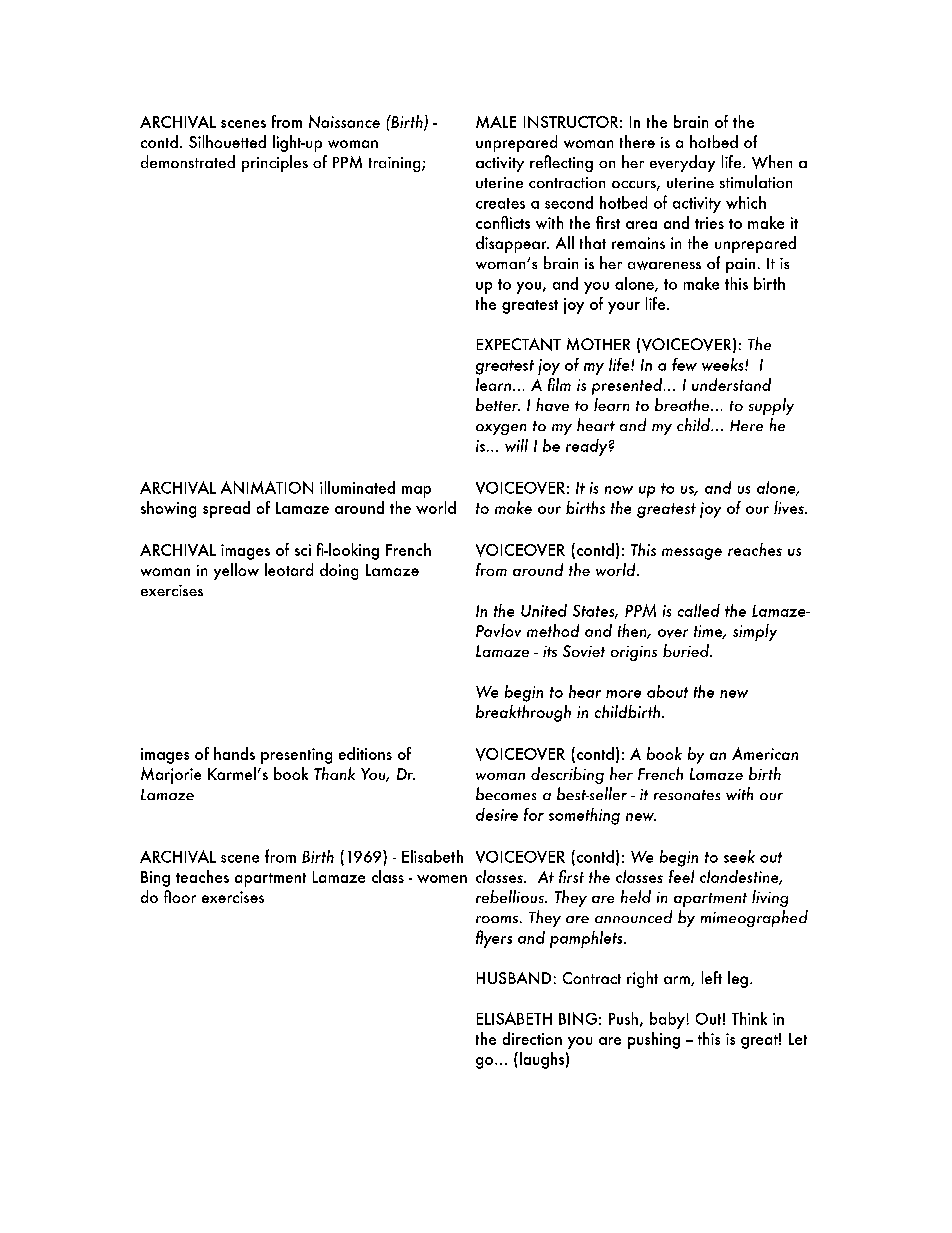 The image size is (952, 1233). What do you see at coordinates (506, 793) in the image?
I see `becomes` at bounding box center [506, 793].
